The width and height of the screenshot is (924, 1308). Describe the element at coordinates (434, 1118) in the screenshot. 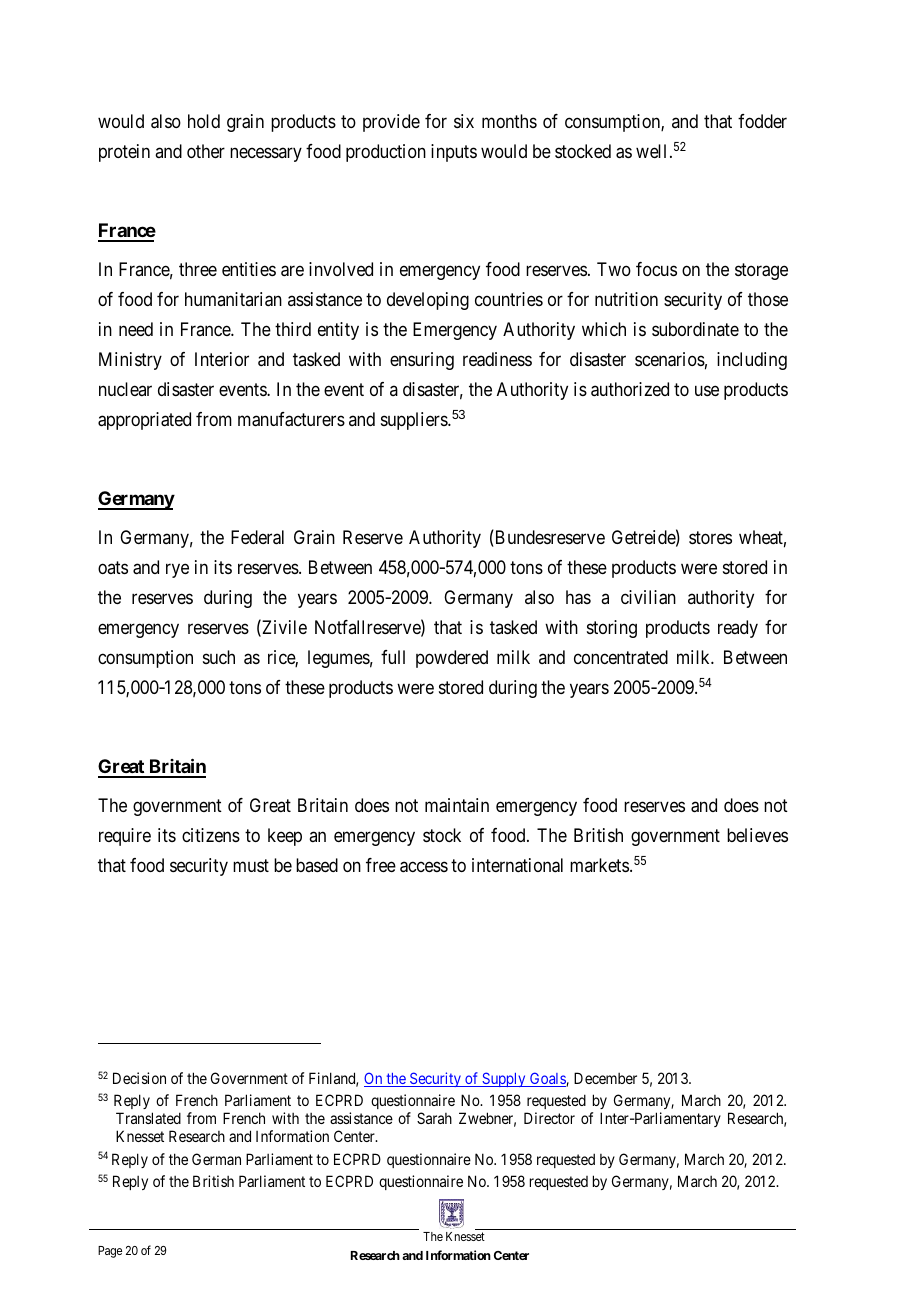

I see `Sarah` at that location.
